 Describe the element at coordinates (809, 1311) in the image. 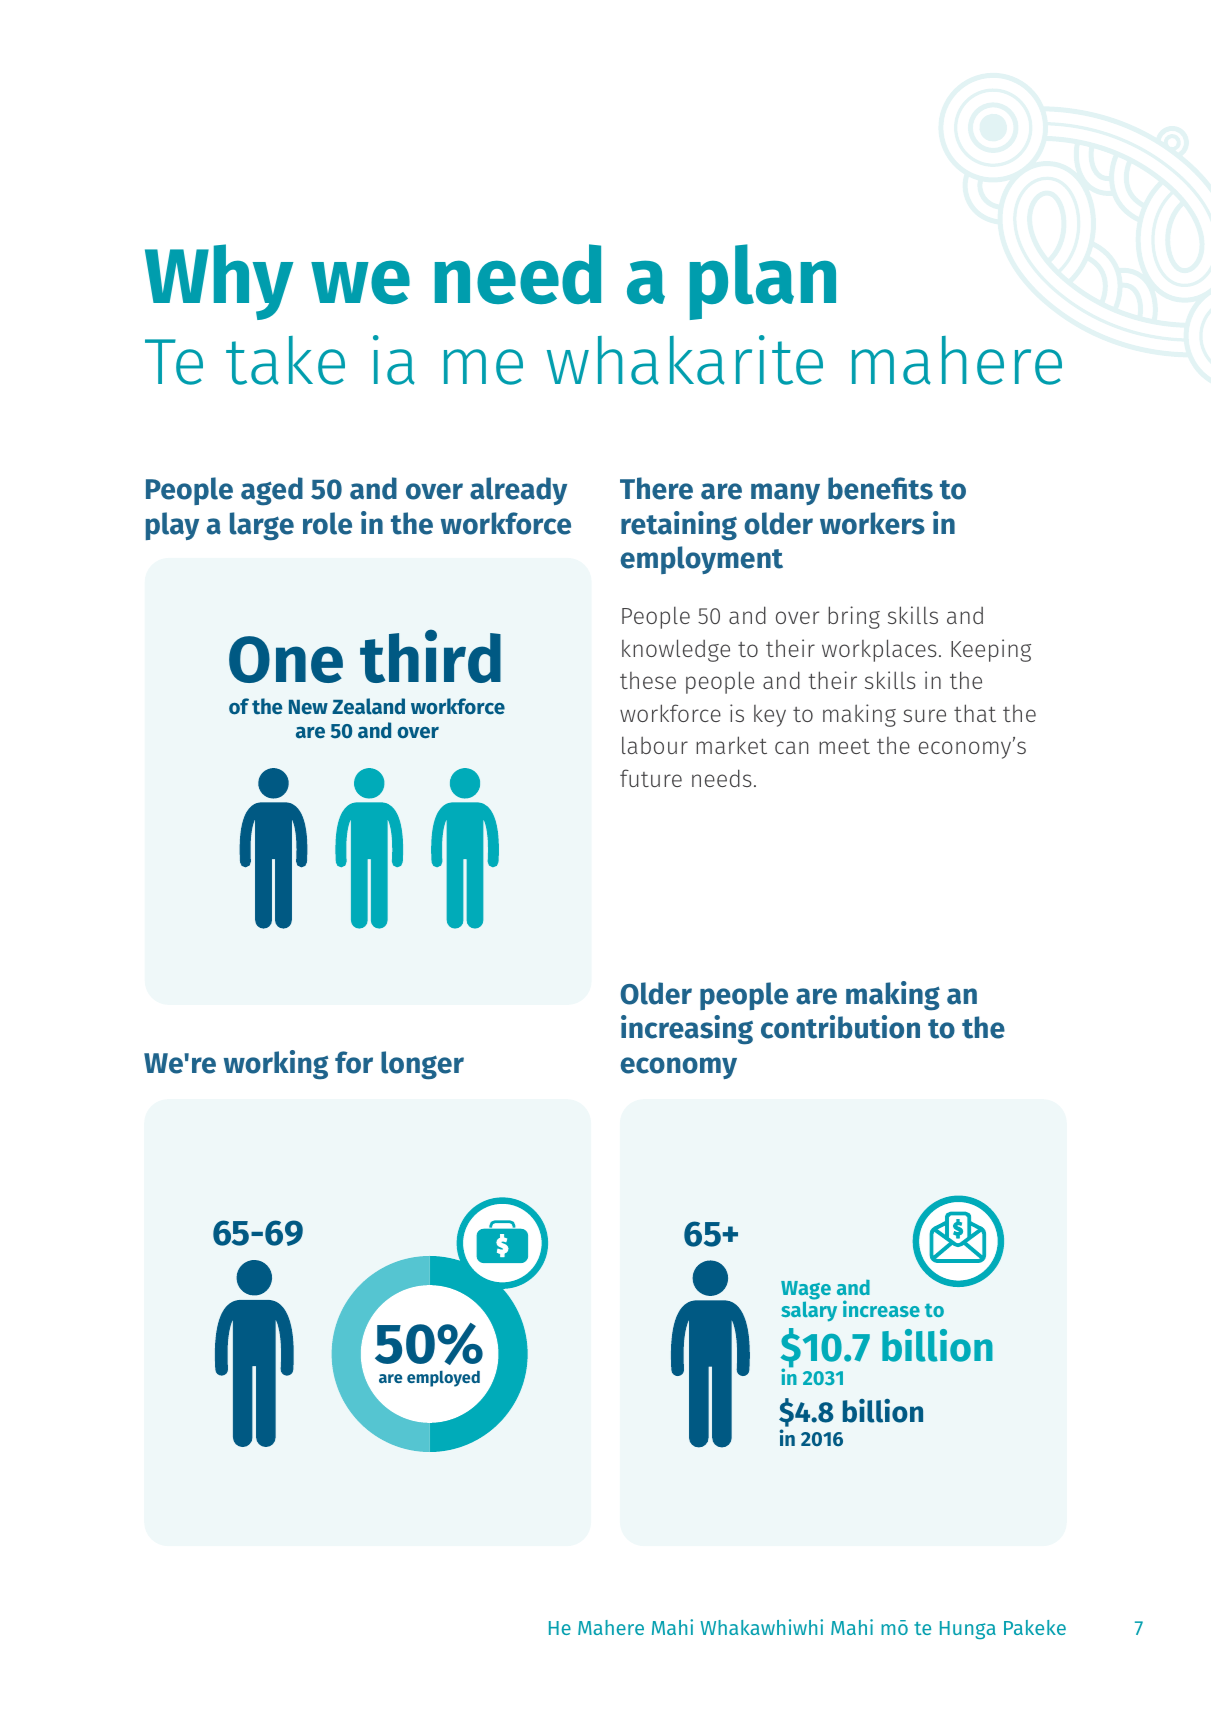

I see `salary` at that location.
